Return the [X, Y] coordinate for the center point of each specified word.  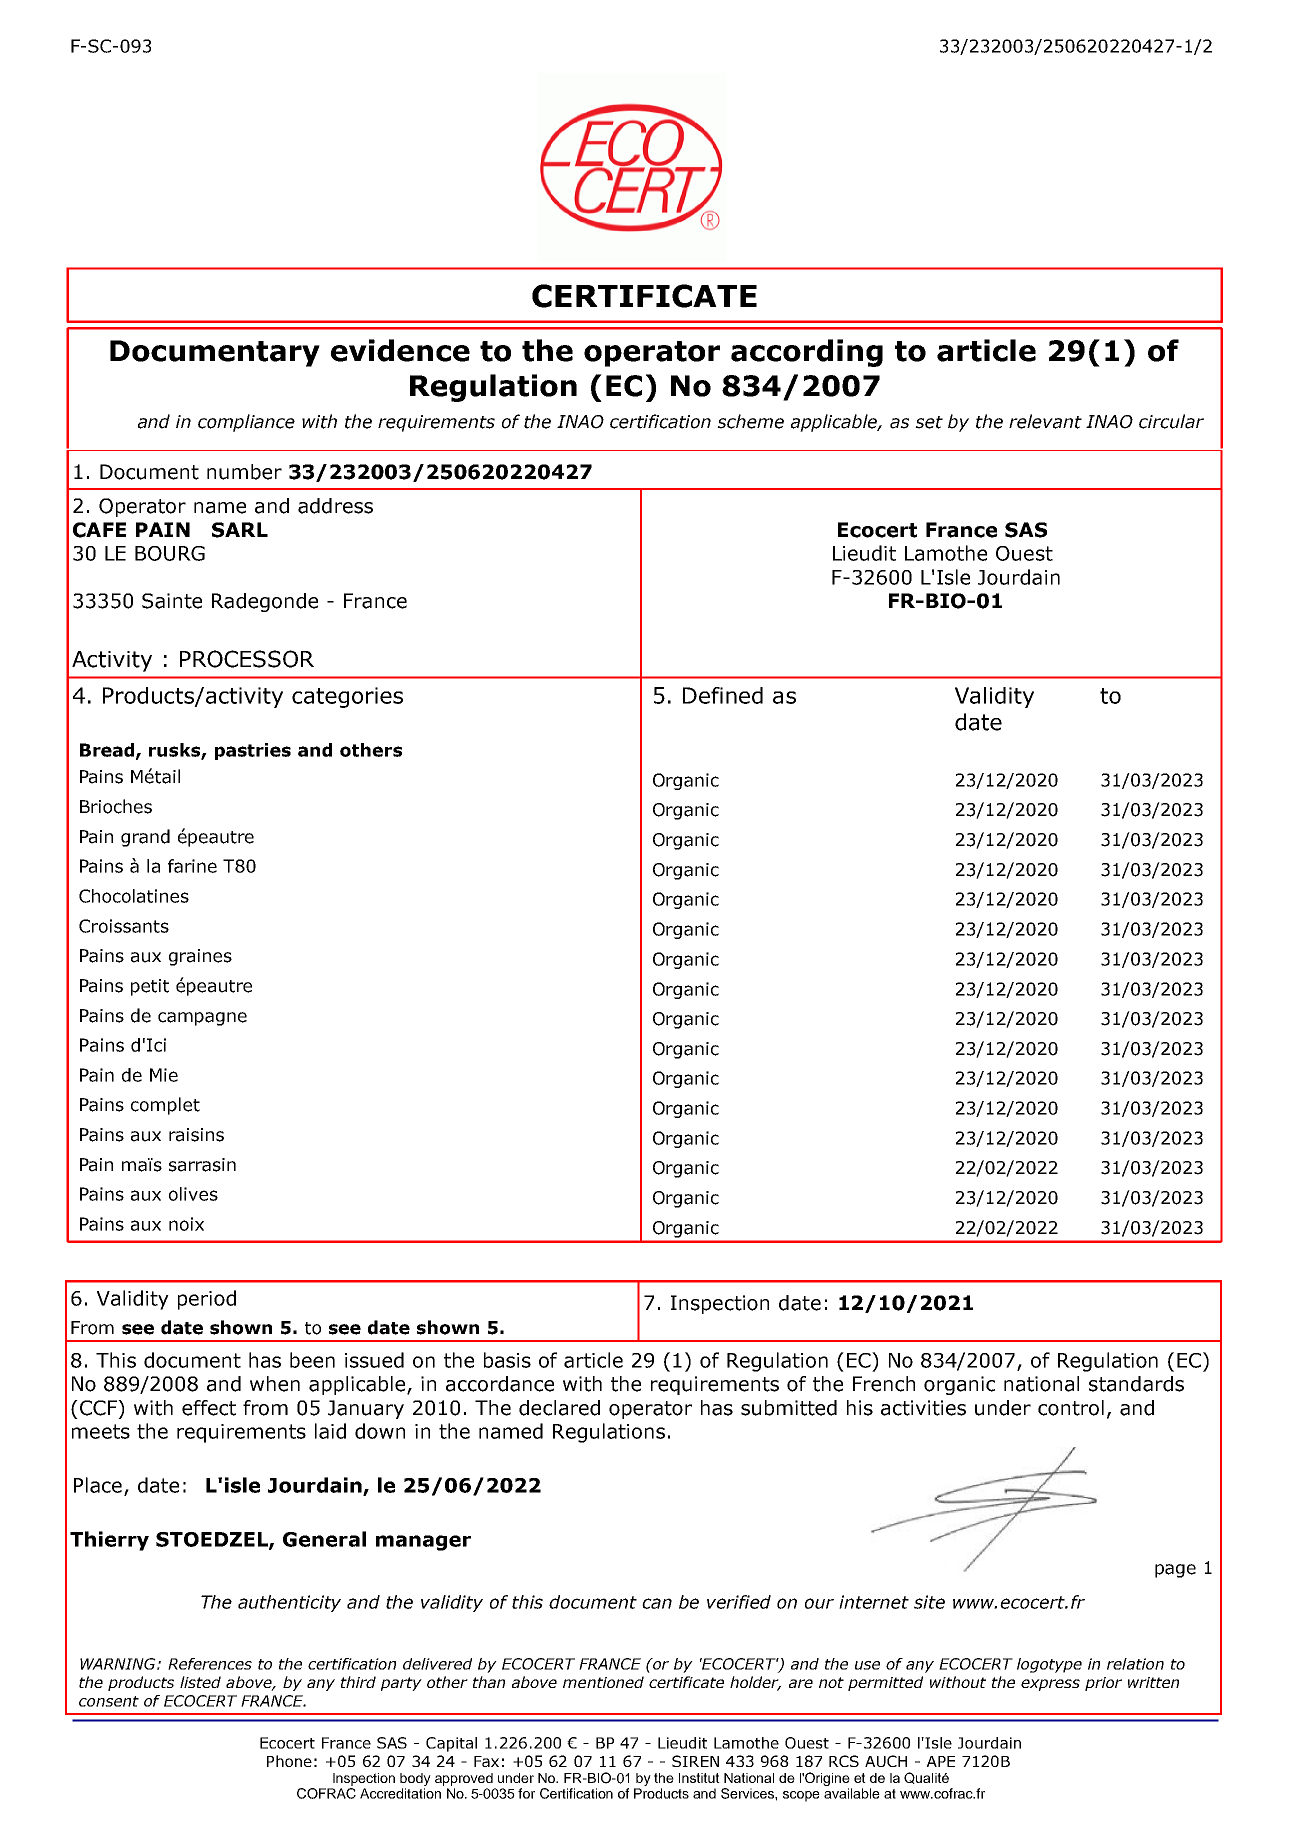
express [1050, 1685]
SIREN [695, 1761]
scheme [750, 421]
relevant [1045, 421]
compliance [246, 423]
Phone [289, 1761]
